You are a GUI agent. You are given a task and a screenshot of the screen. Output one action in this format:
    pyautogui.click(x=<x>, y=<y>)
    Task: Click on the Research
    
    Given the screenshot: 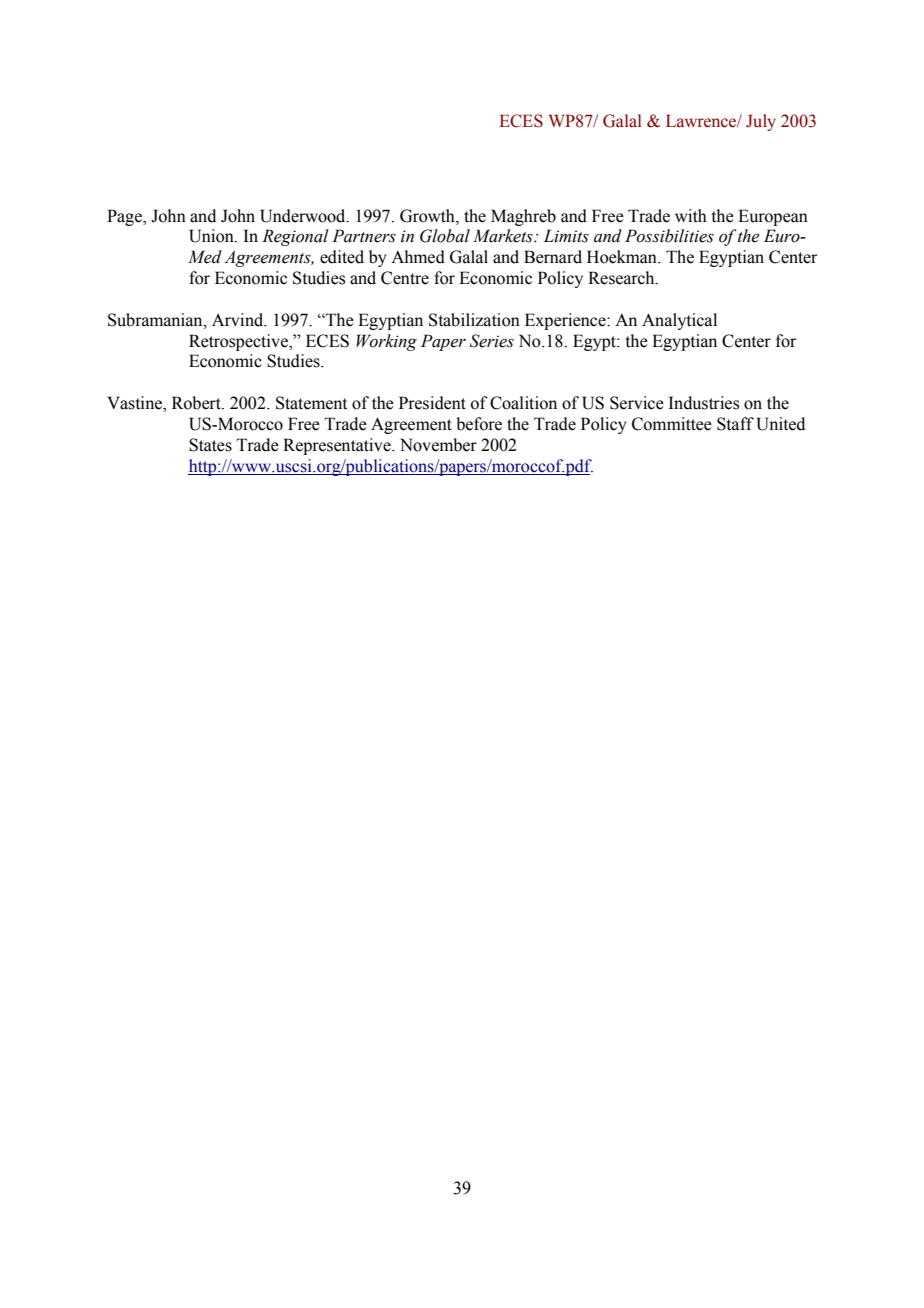 What is the action you would take?
    pyautogui.click(x=622, y=278)
